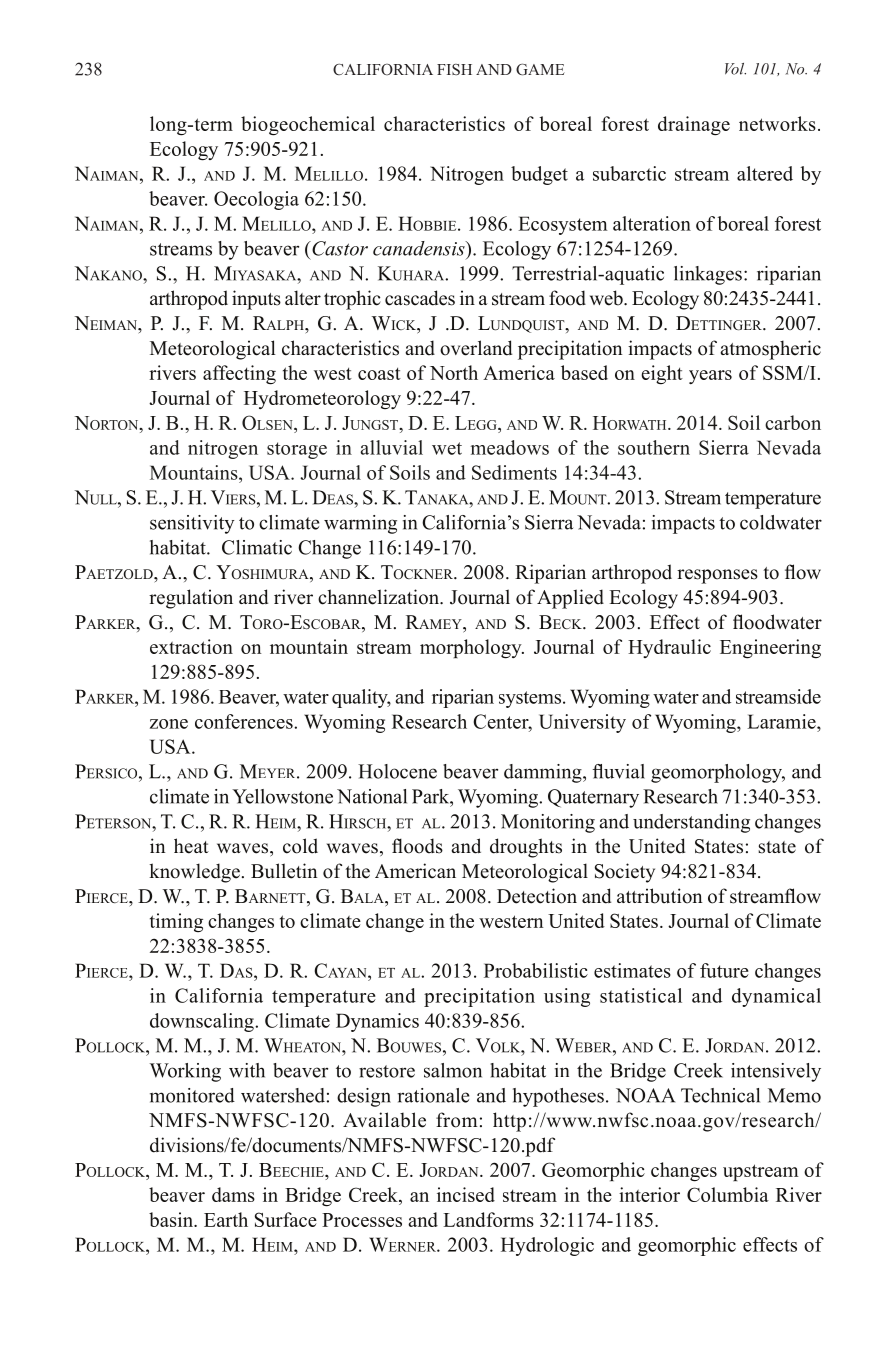 The image size is (896, 1345). What do you see at coordinates (531, 699) in the image?
I see `systems` at bounding box center [531, 699].
